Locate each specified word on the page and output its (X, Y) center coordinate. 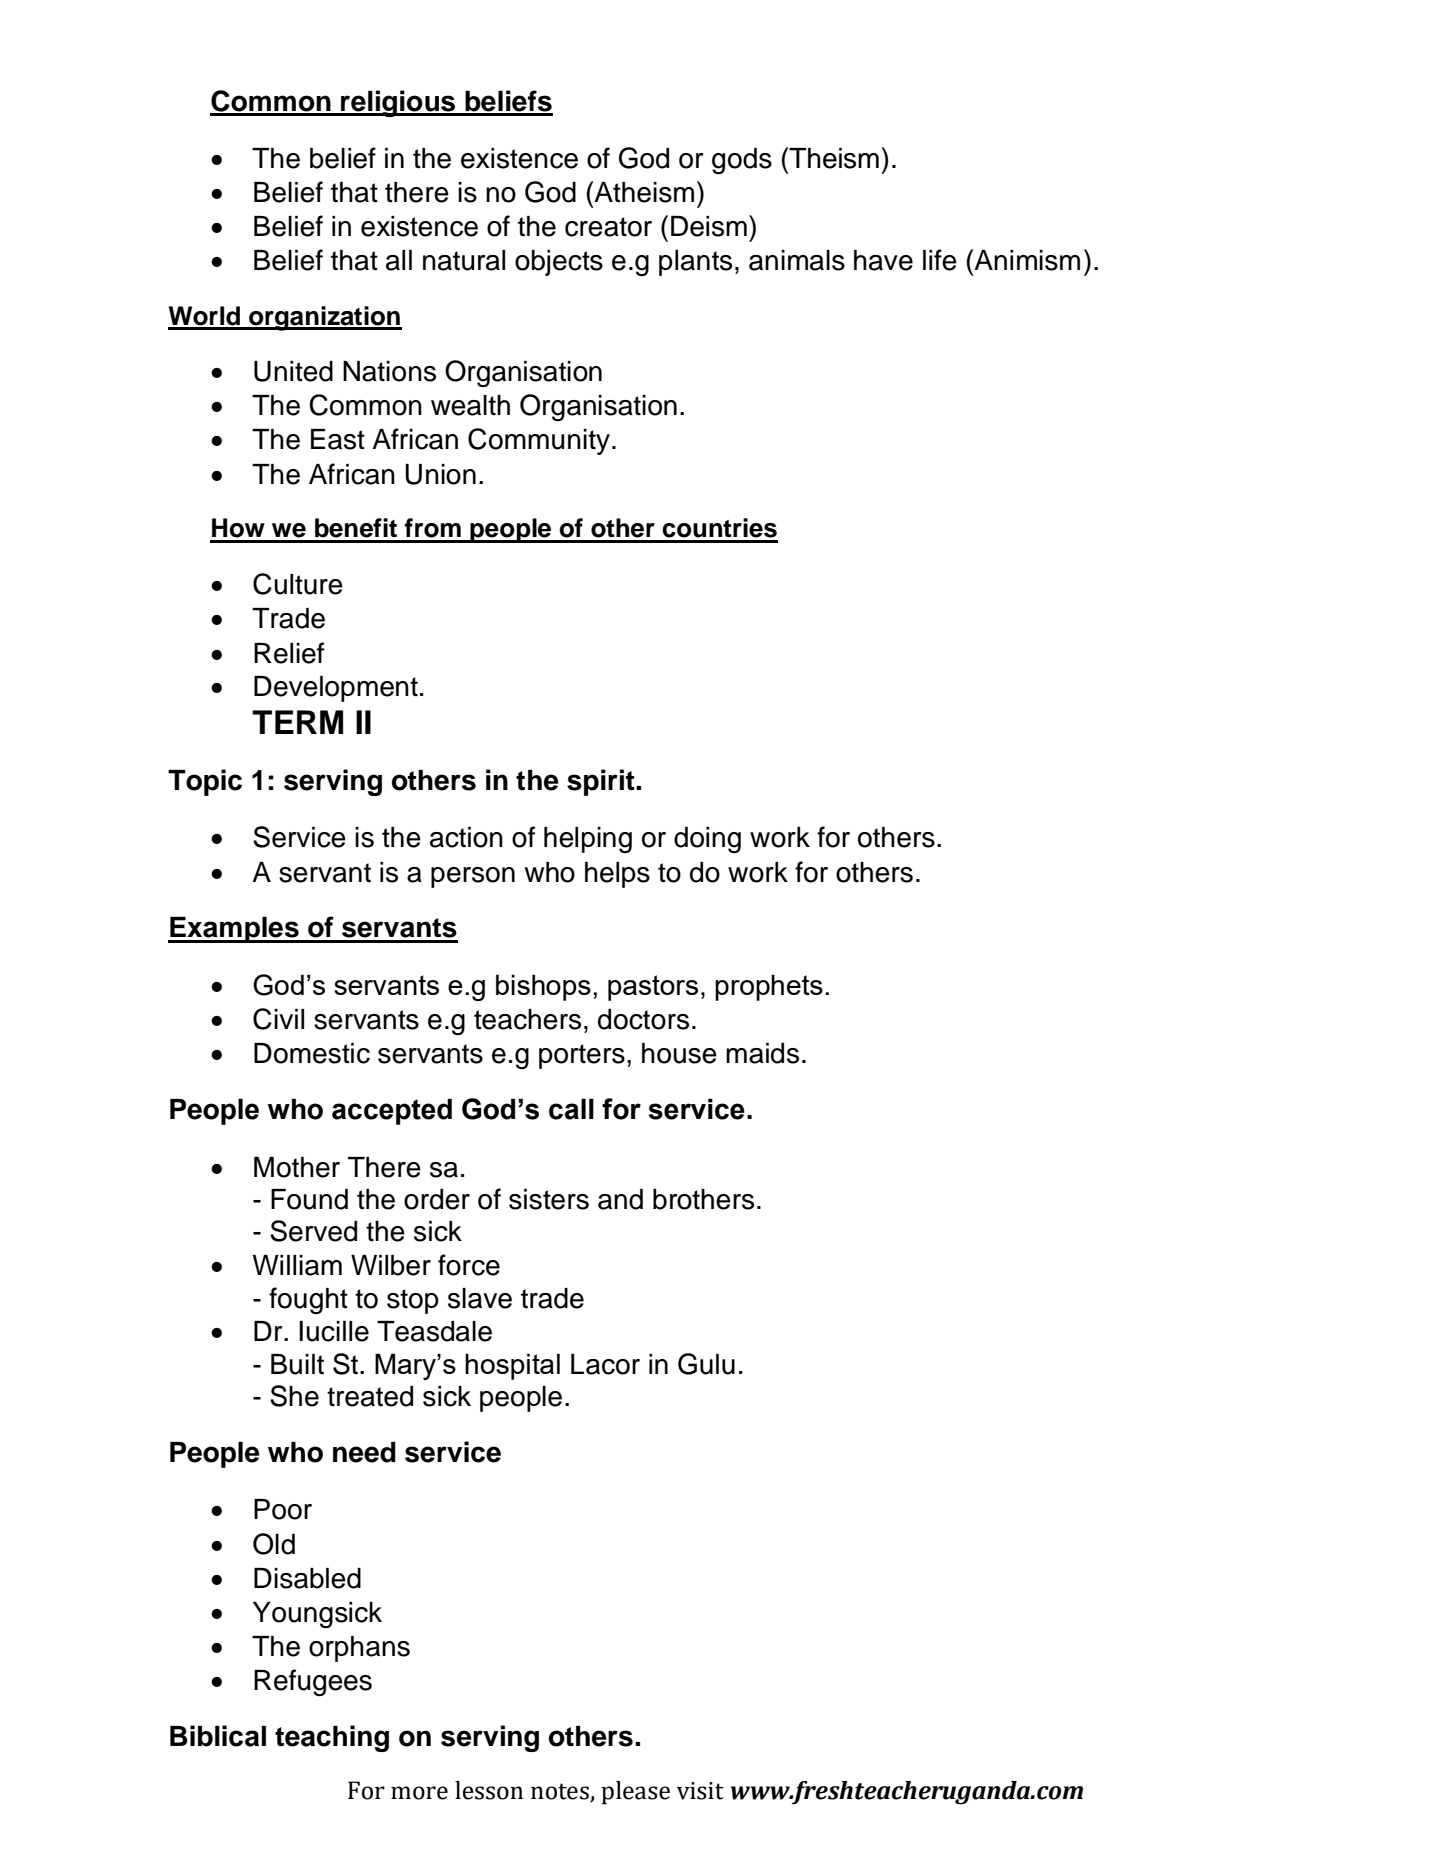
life (940, 260)
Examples (234, 930)
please (635, 1793)
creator (608, 227)
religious (398, 103)
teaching (332, 1738)
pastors (653, 988)
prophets (769, 987)
